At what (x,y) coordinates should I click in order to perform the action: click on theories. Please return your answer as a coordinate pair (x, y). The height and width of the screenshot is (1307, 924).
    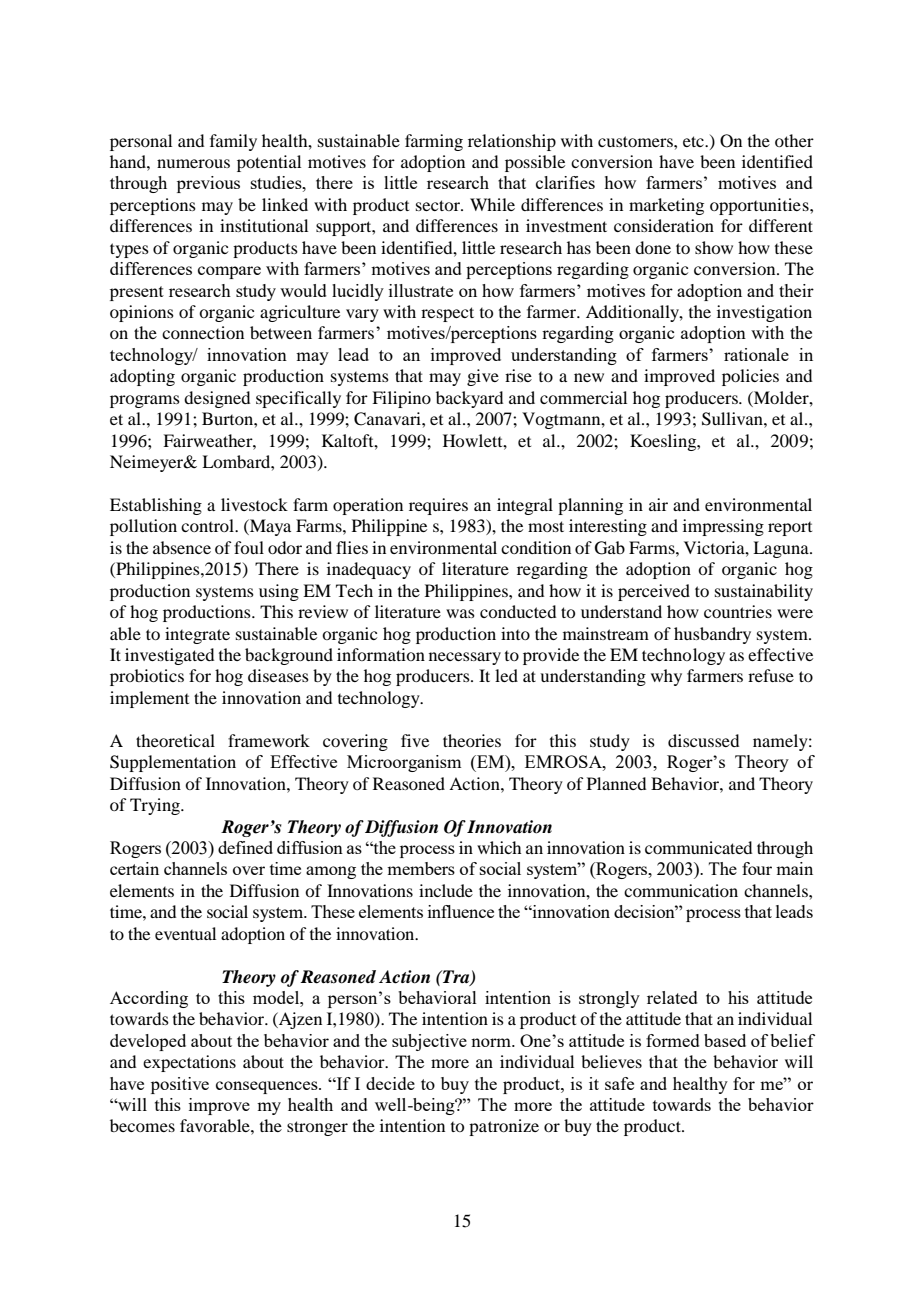
    Looking at the image, I should click on (472, 740).
